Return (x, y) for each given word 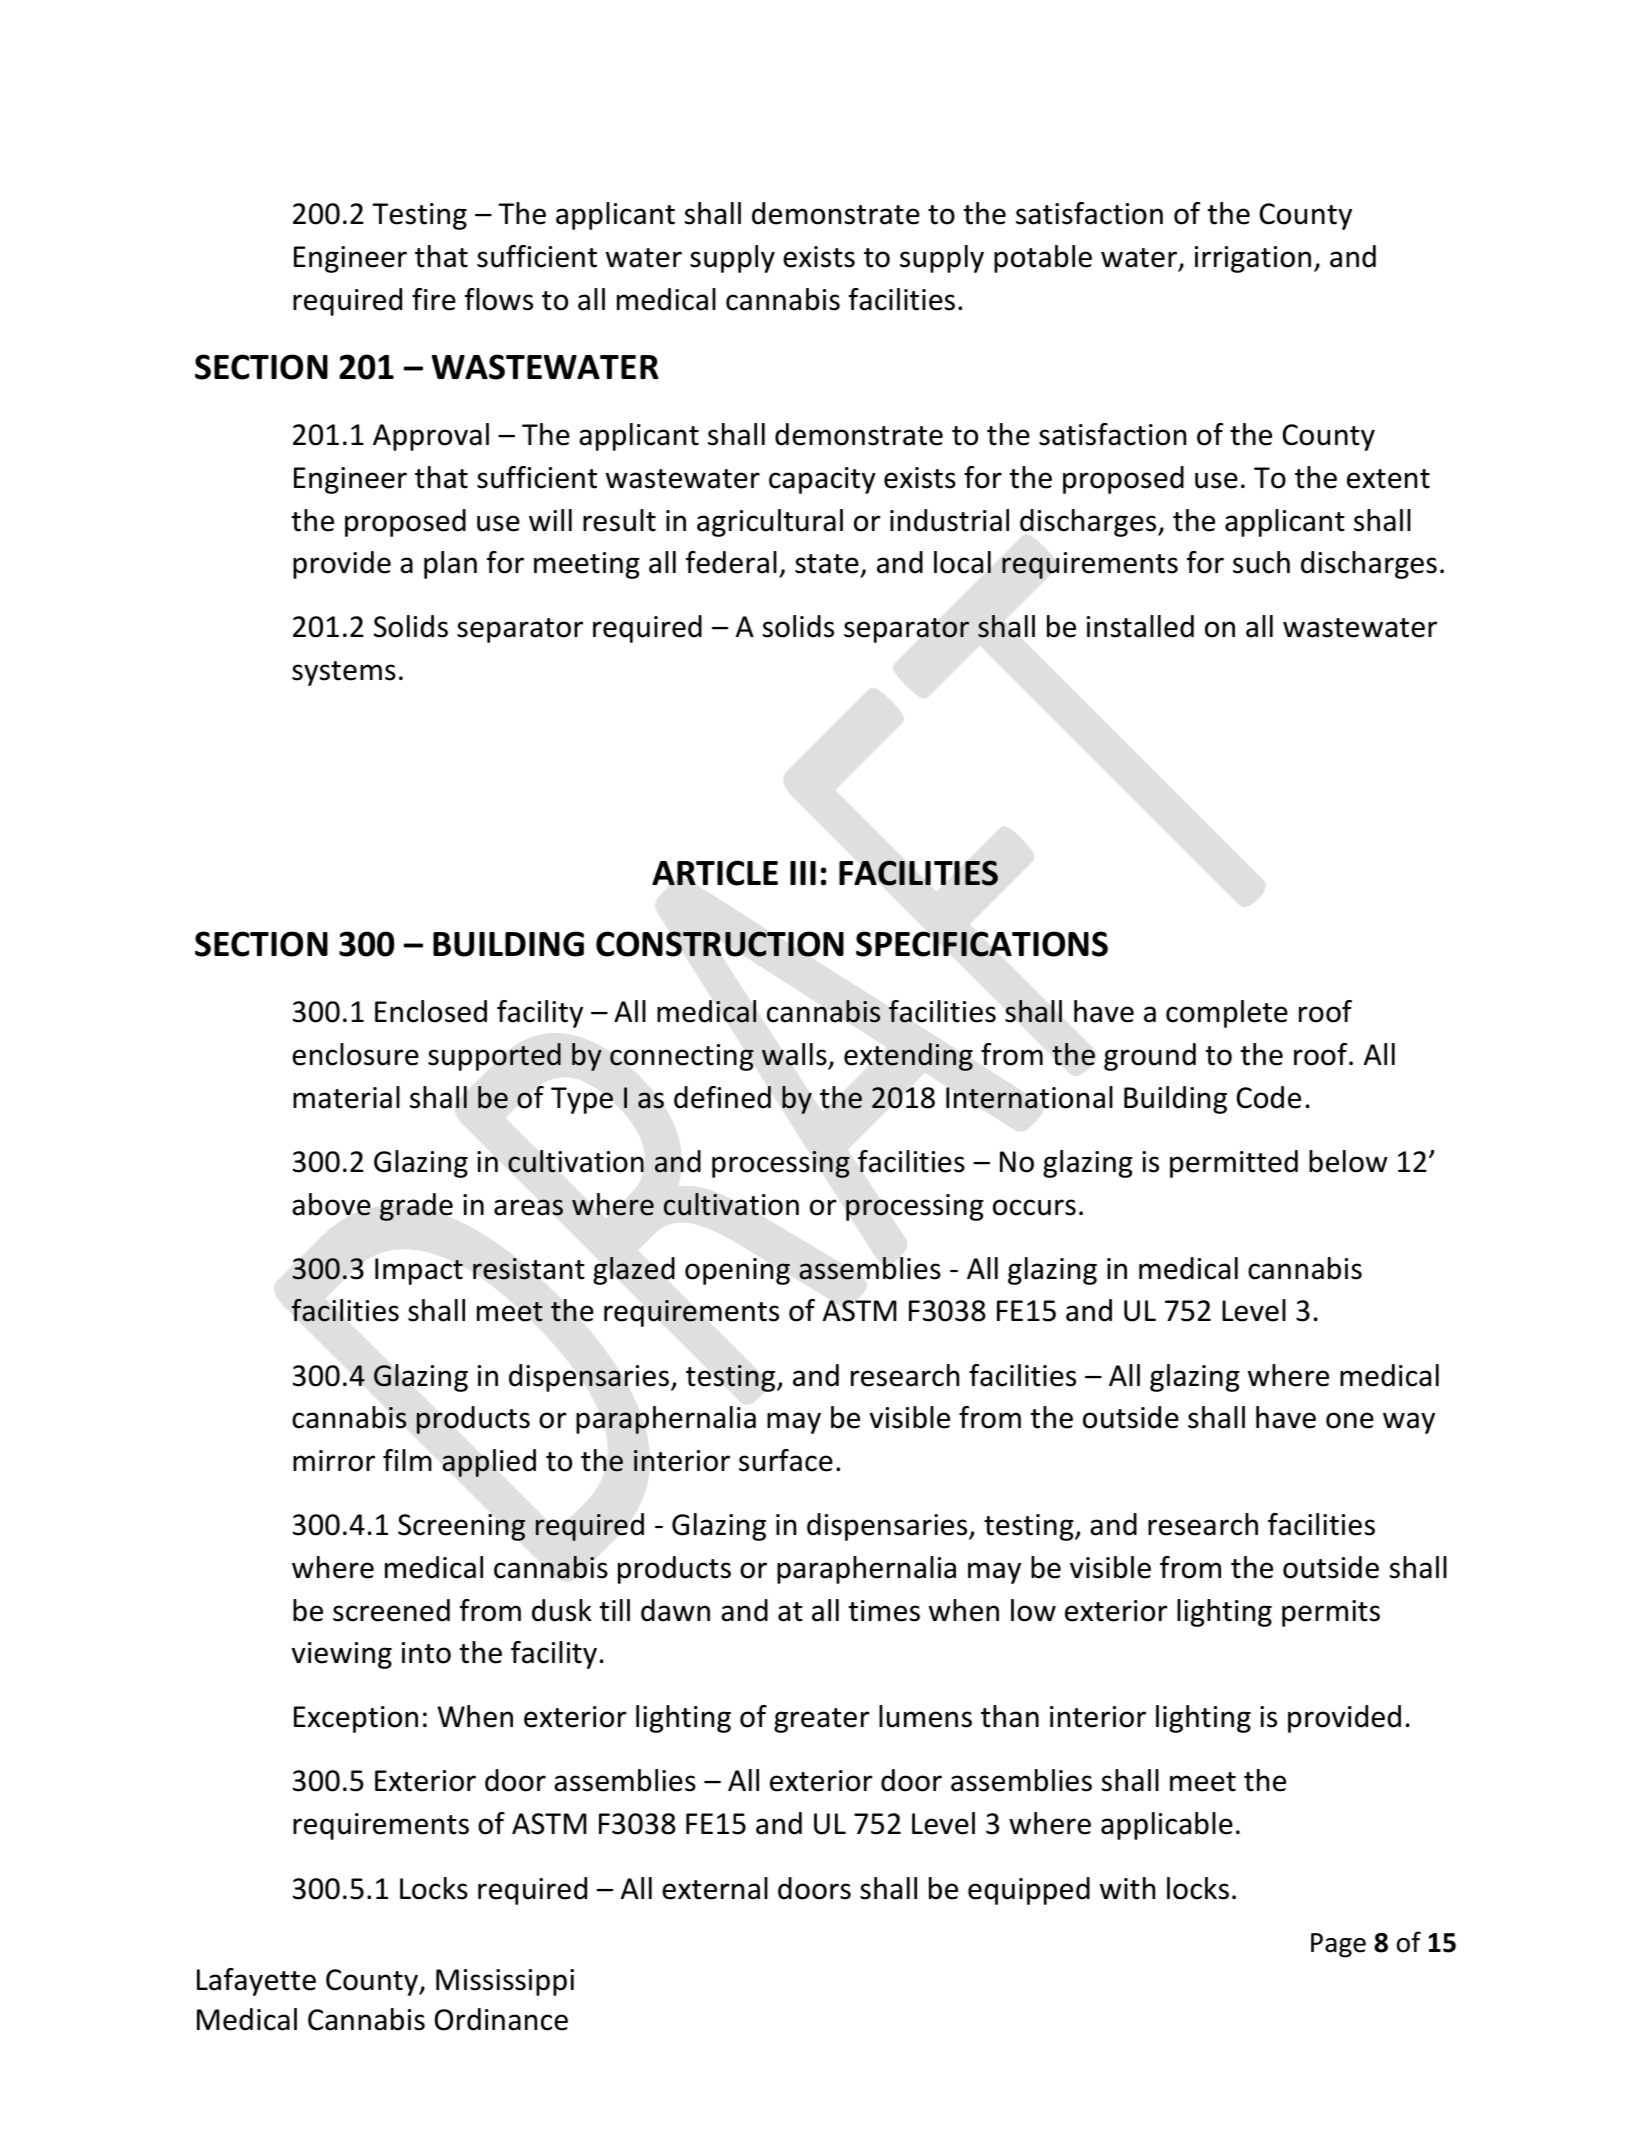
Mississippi (505, 1982)
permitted (1234, 1164)
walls (794, 1054)
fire (434, 299)
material (346, 1097)
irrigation (1253, 259)
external (715, 1888)
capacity (822, 480)
